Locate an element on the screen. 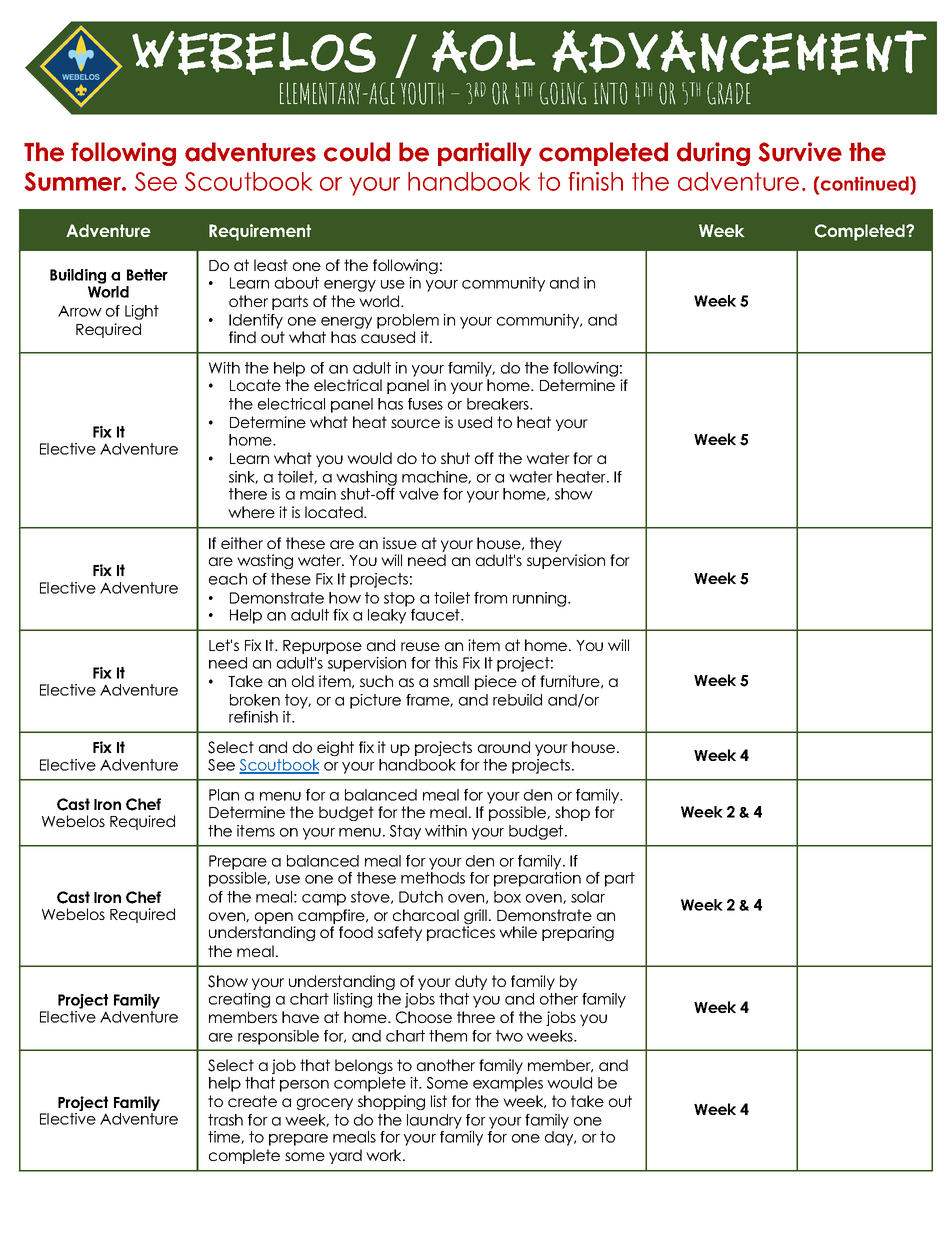 The height and width of the screenshot is (1233, 952). could is located at coordinates (357, 152).
